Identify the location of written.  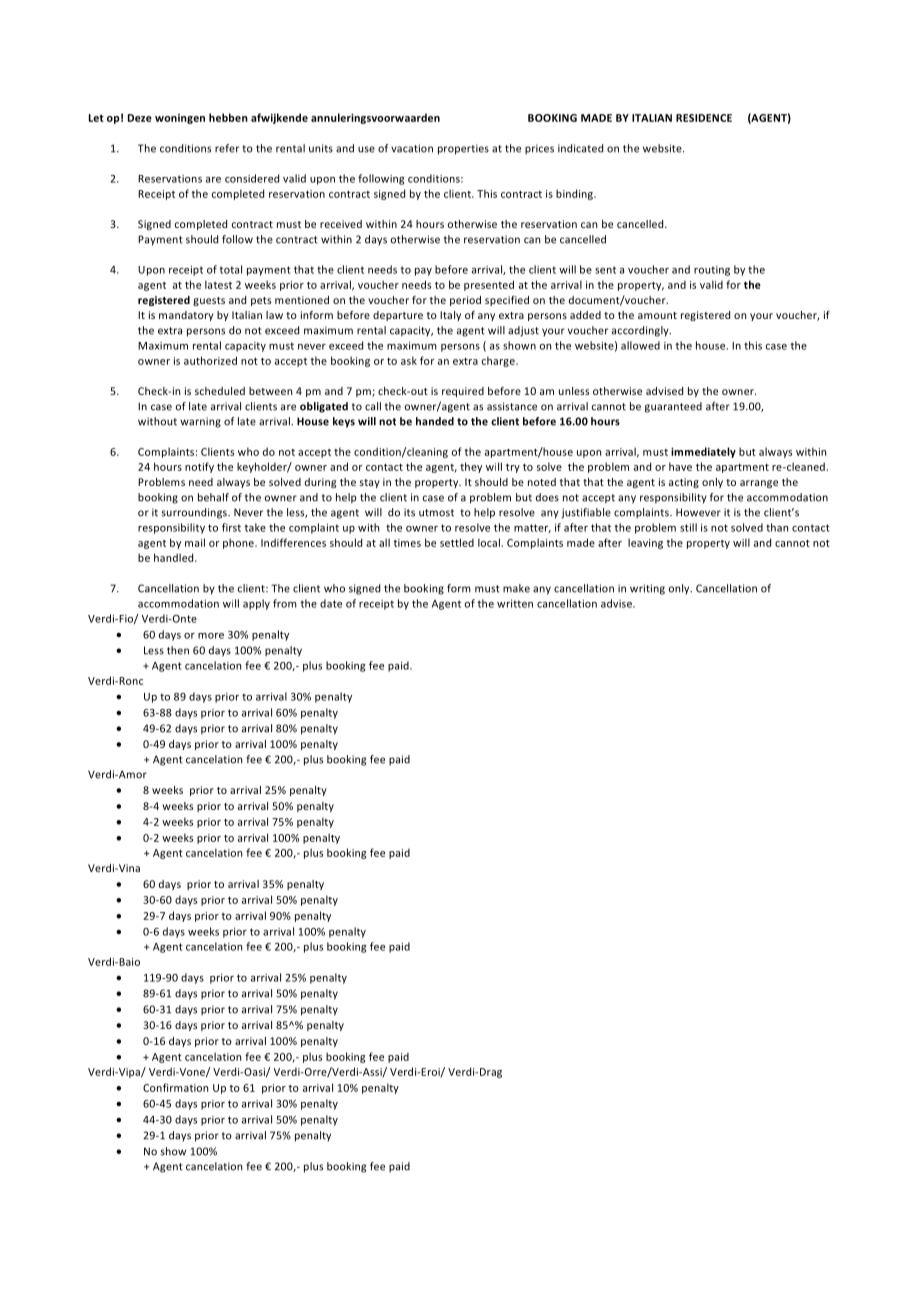
(515, 603).
